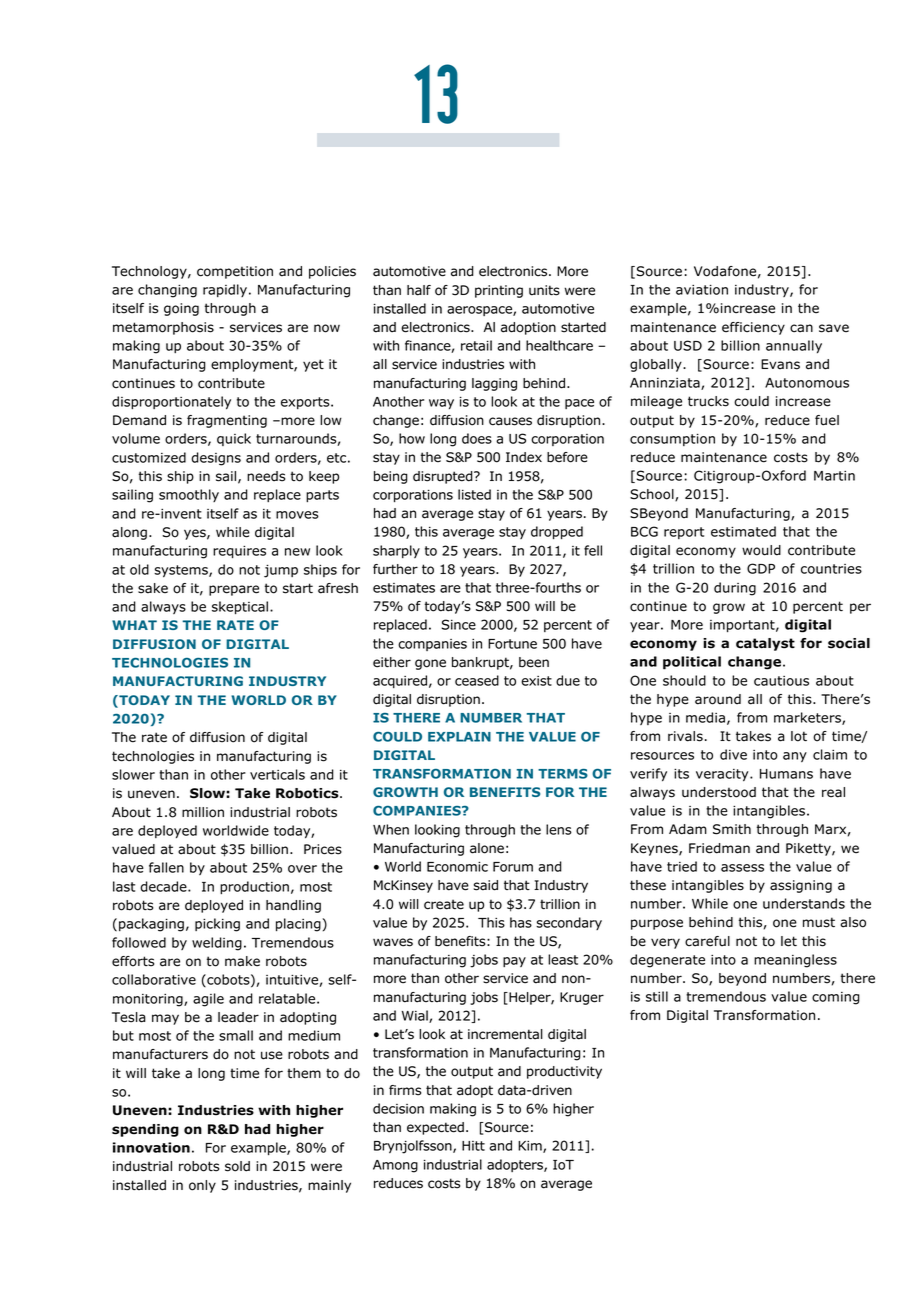  I want to click on rapidly, so click(225, 290).
